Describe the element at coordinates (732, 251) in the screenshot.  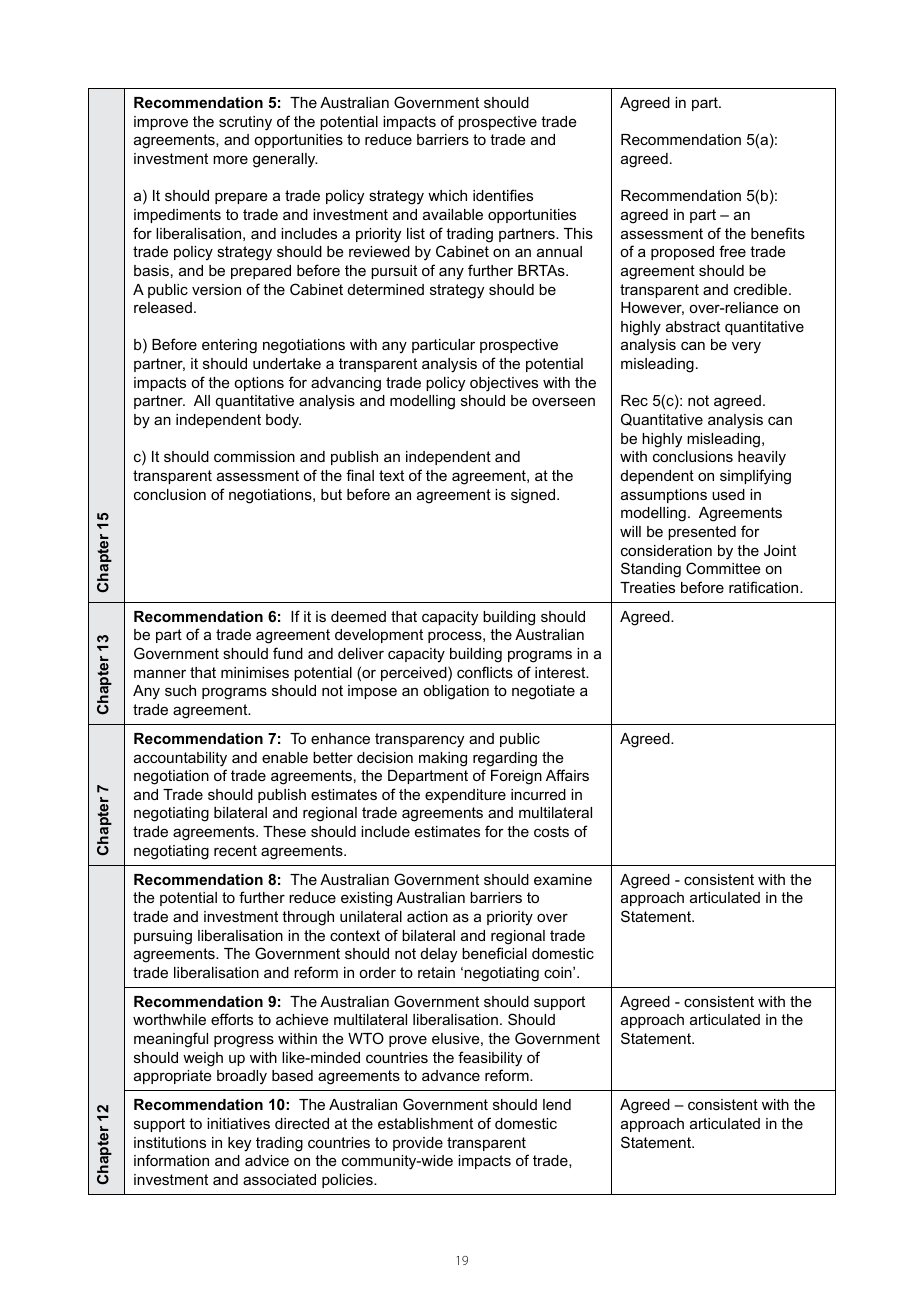
I see `free` at that location.
